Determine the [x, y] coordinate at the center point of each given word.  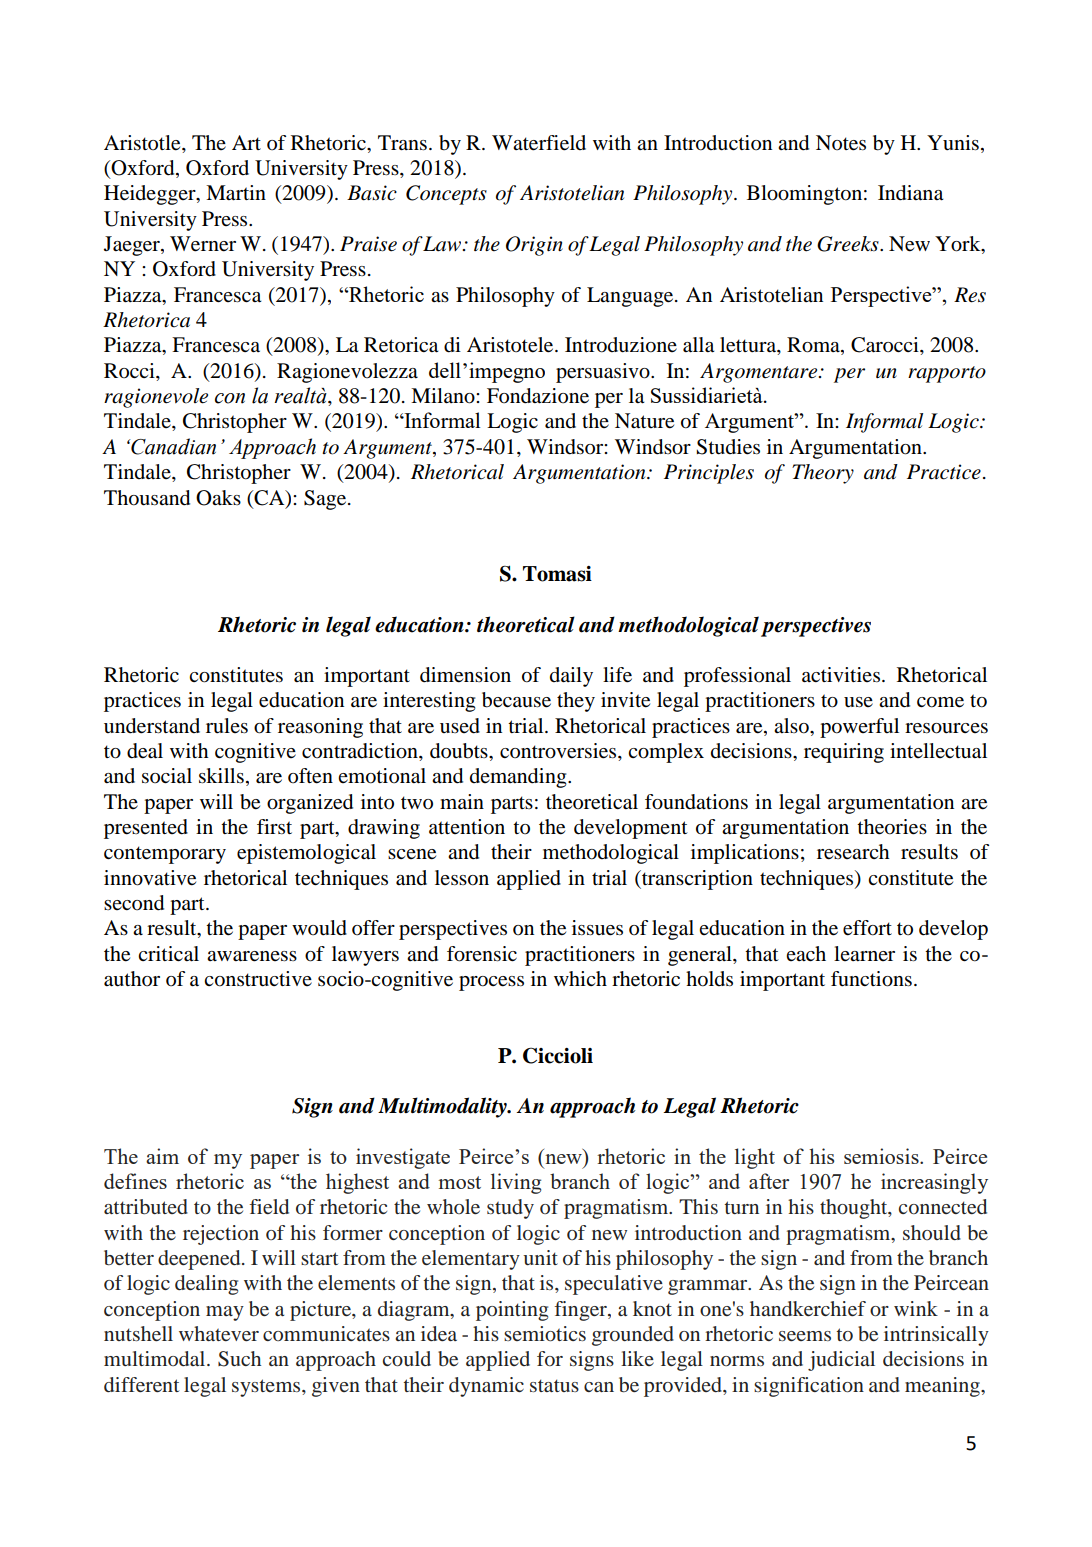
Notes [841, 143]
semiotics [545, 1333]
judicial [841, 1361]
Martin [236, 193]
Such [239, 1359]
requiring [844, 753]
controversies [559, 752]
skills [221, 776]
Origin [534, 246]
